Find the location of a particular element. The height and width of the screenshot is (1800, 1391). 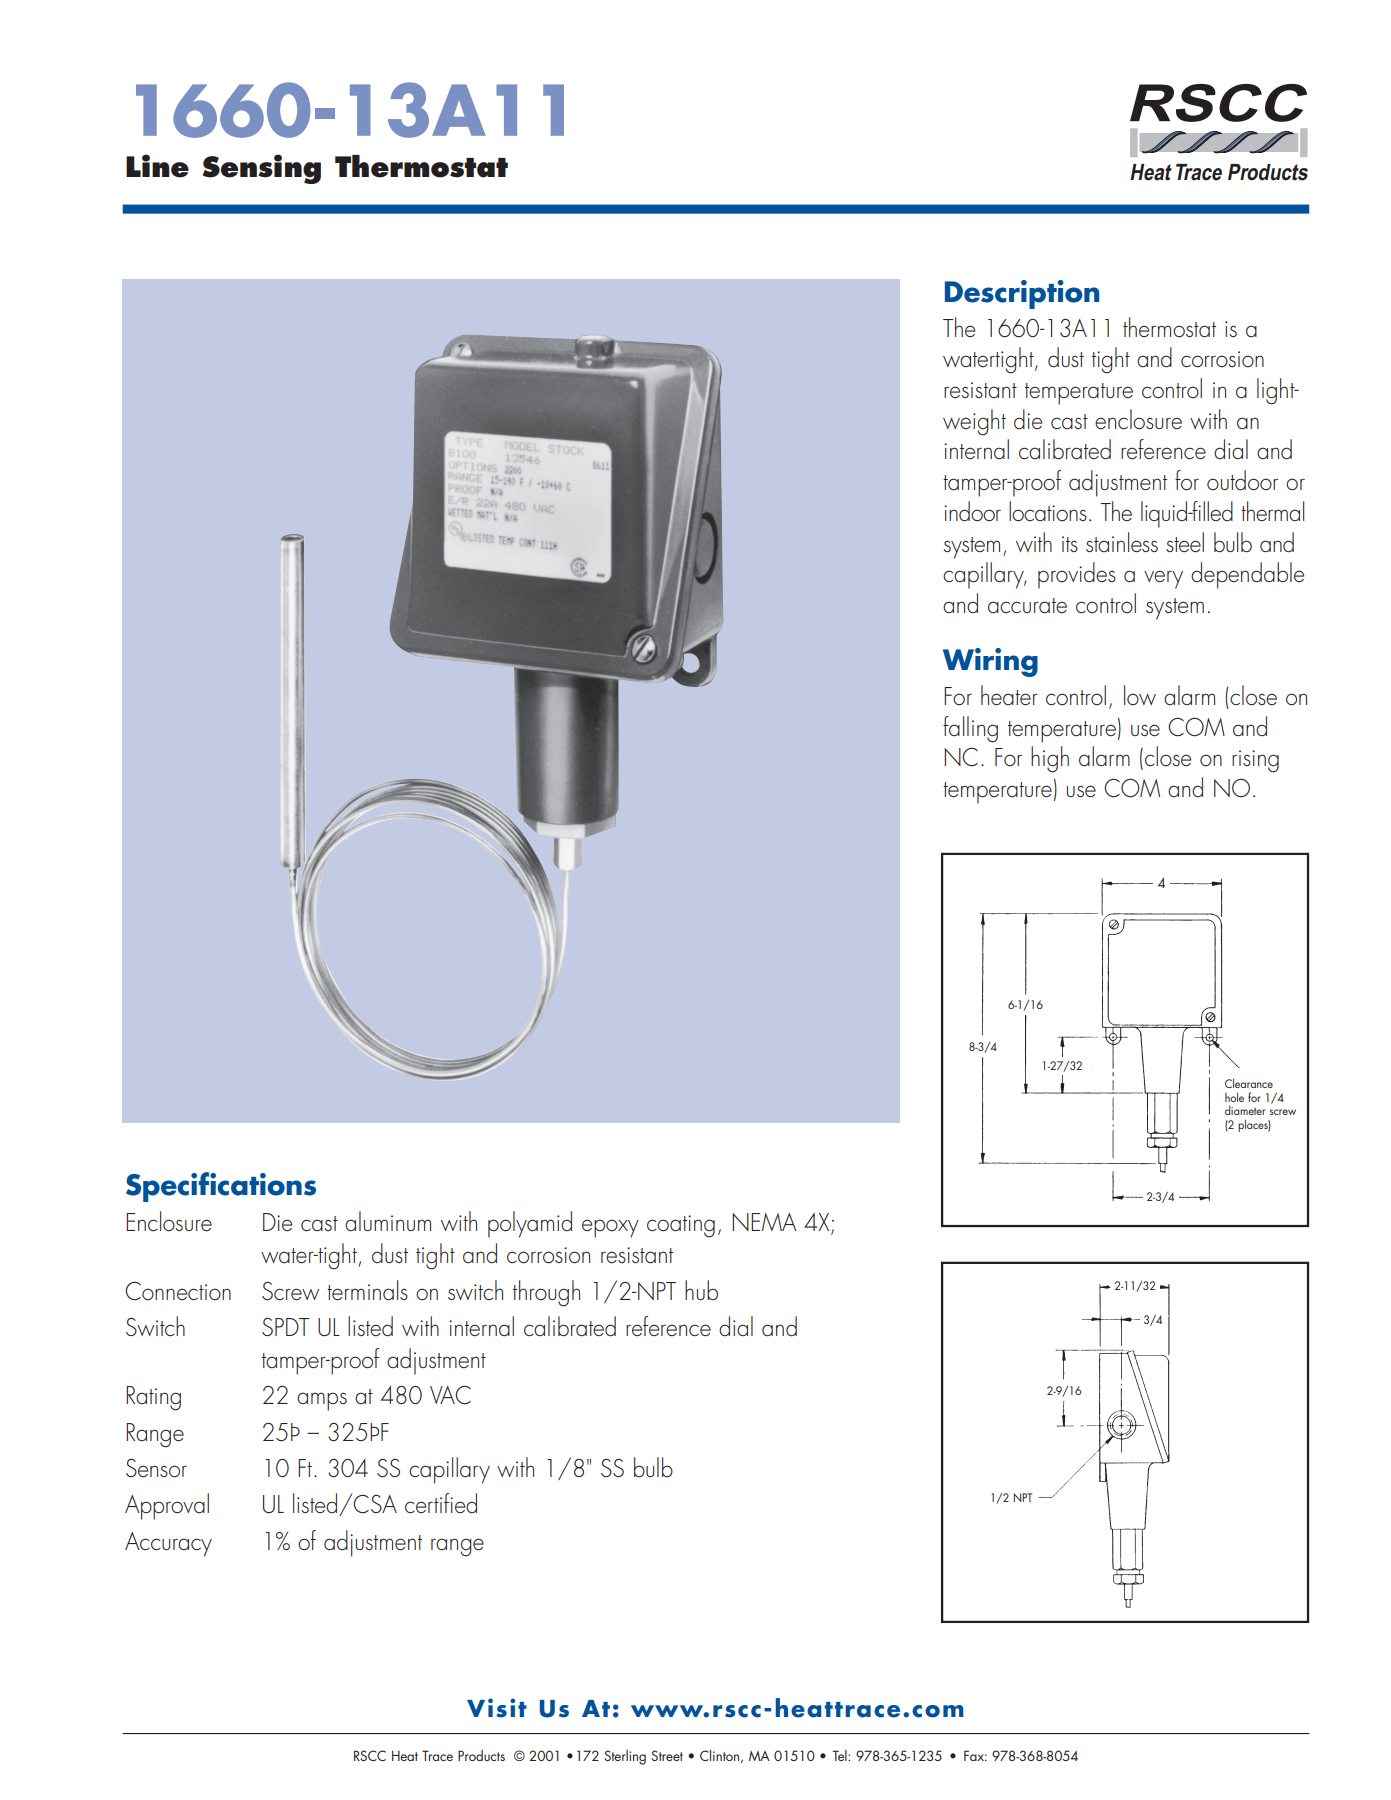

outdoor is located at coordinates (1242, 480).
